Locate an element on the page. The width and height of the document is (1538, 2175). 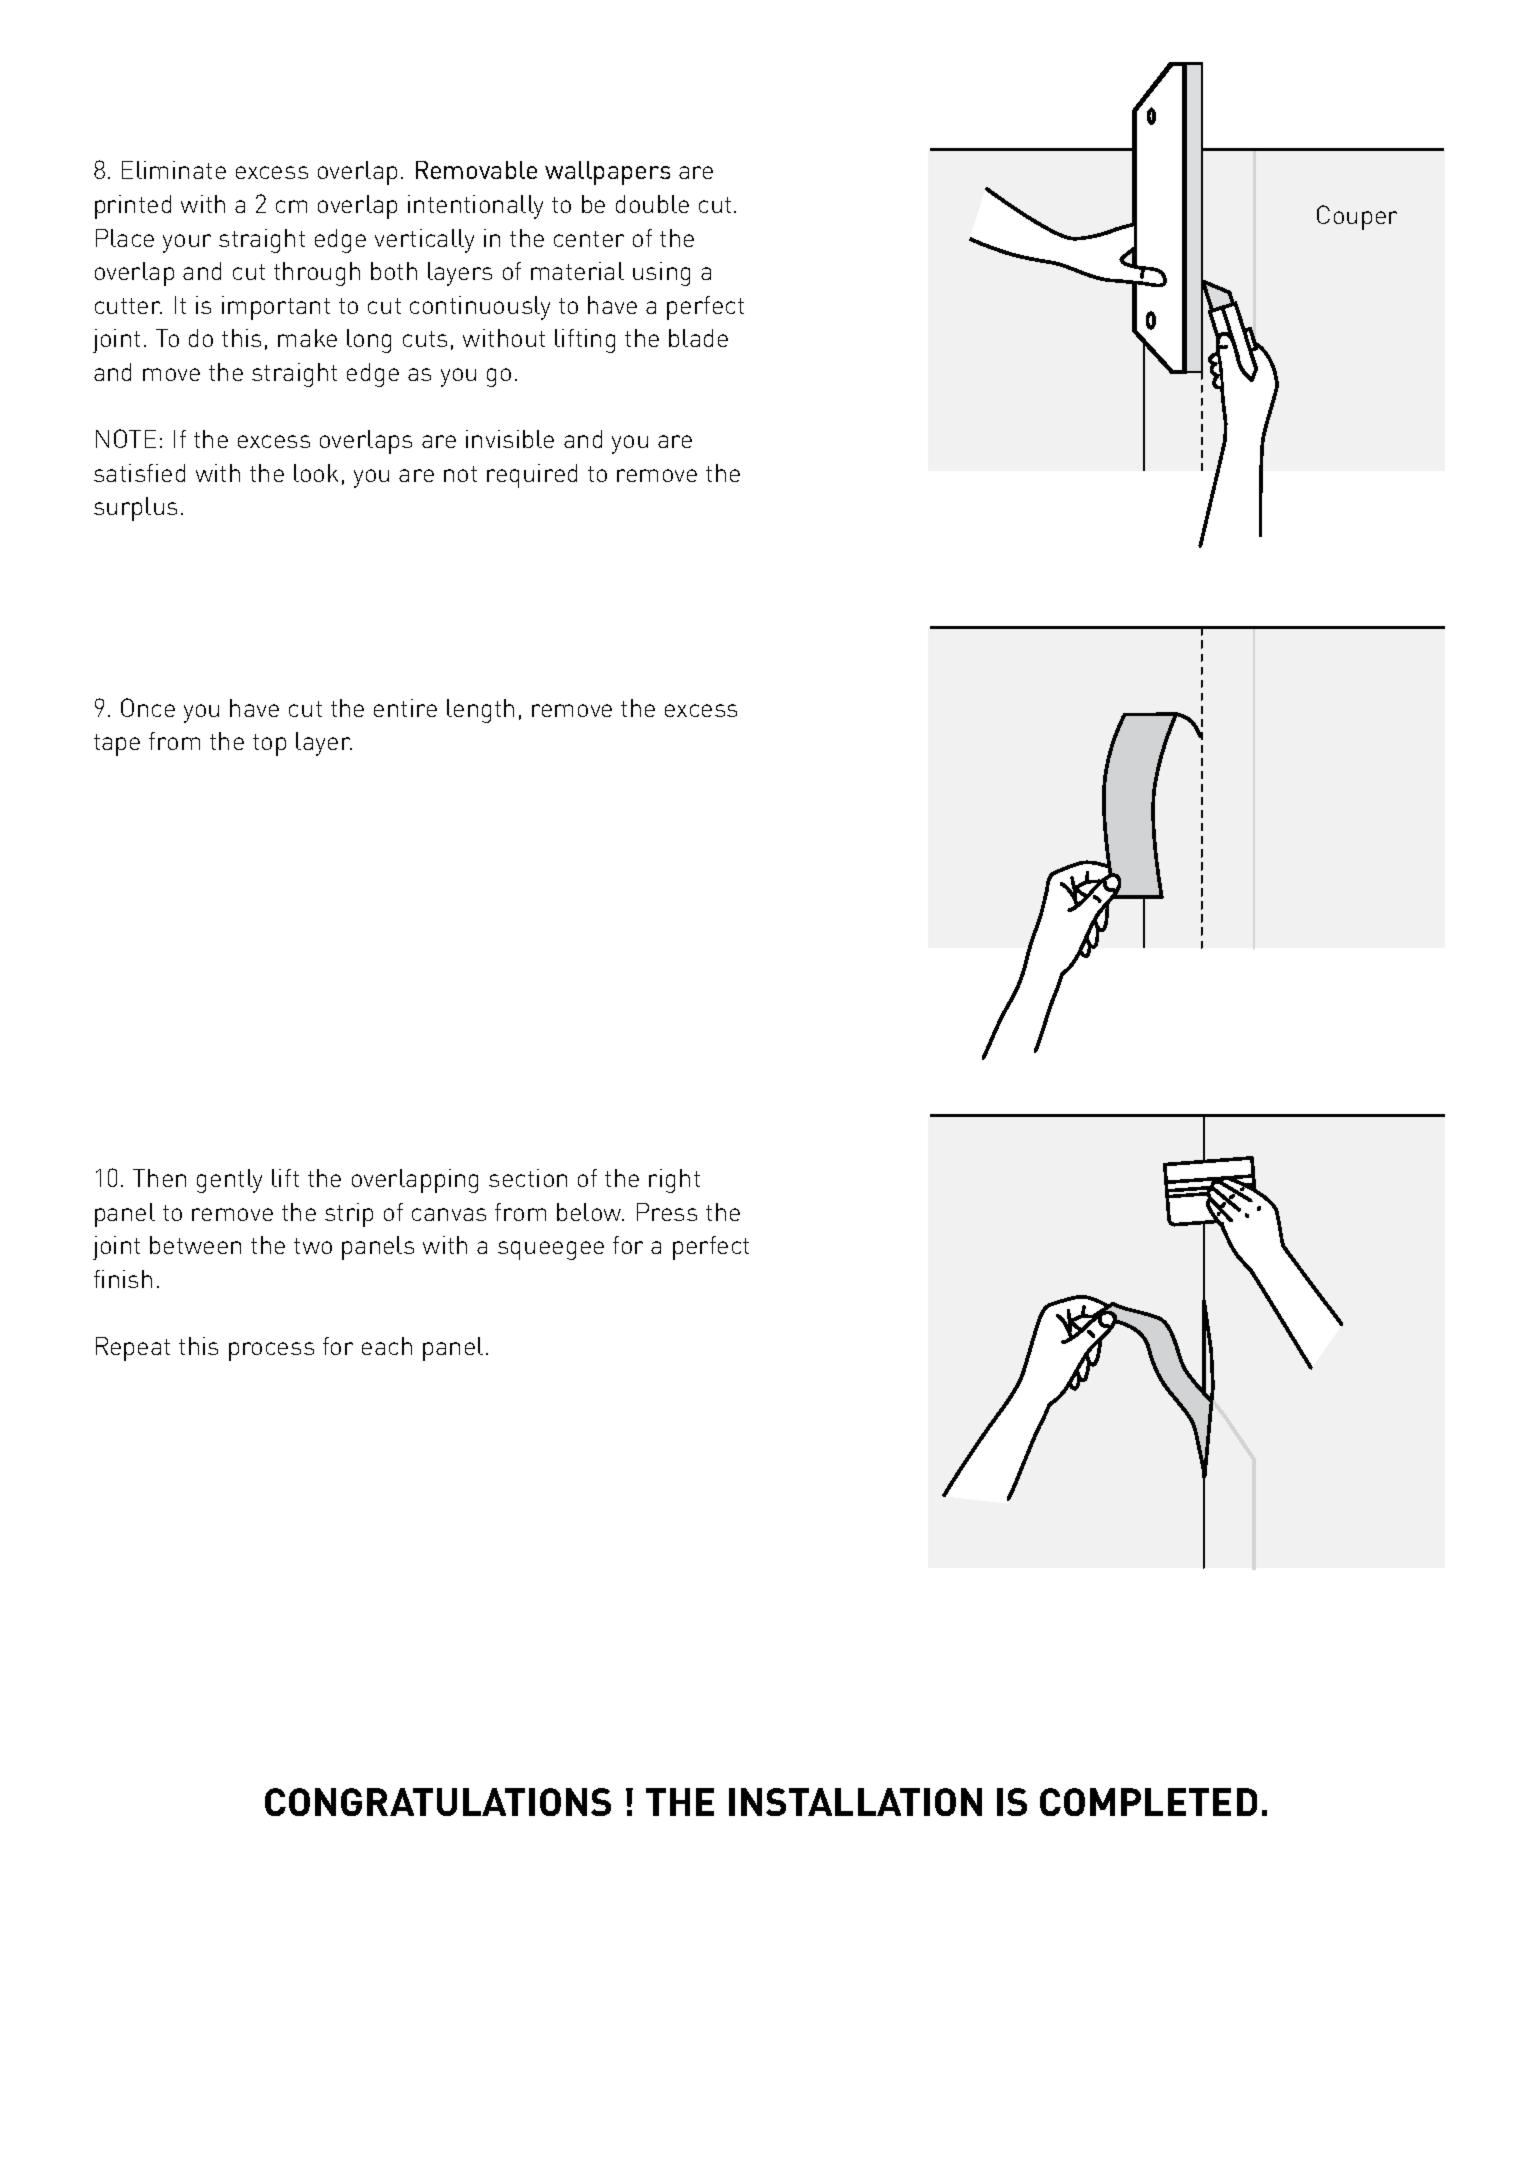
Press is located at coordinates (667, 1212).
